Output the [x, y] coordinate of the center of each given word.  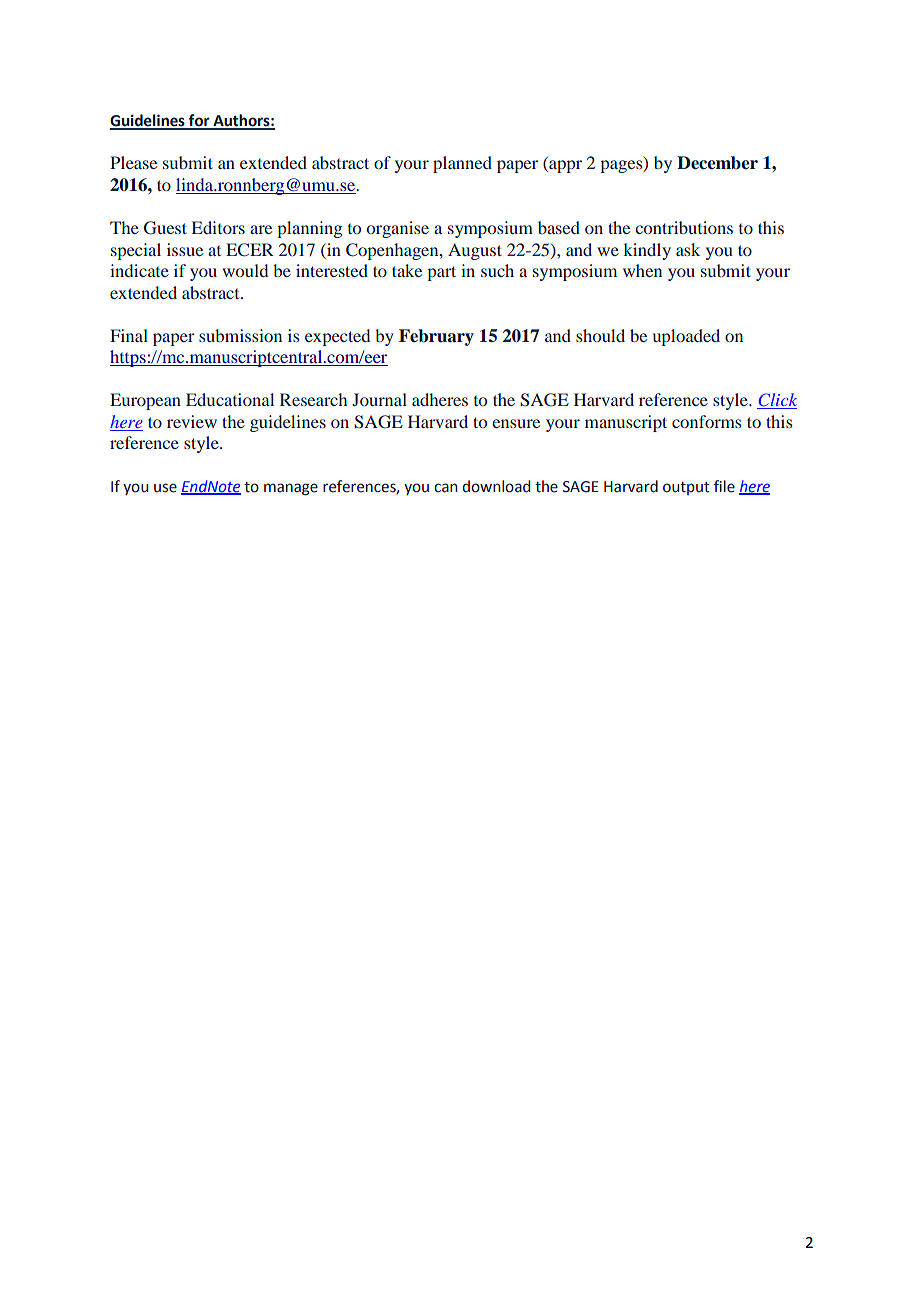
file [724, 486]
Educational [230, 399]
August [475, 251]
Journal [379, 399]
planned [462, 164]
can [446, 488]
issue [185, 249]
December [717, 163]
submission [240, 335]
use [165, 488]
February [436, 337]
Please [133, 162]
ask [688, 249]
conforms [707, 421]
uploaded [686, 337]
